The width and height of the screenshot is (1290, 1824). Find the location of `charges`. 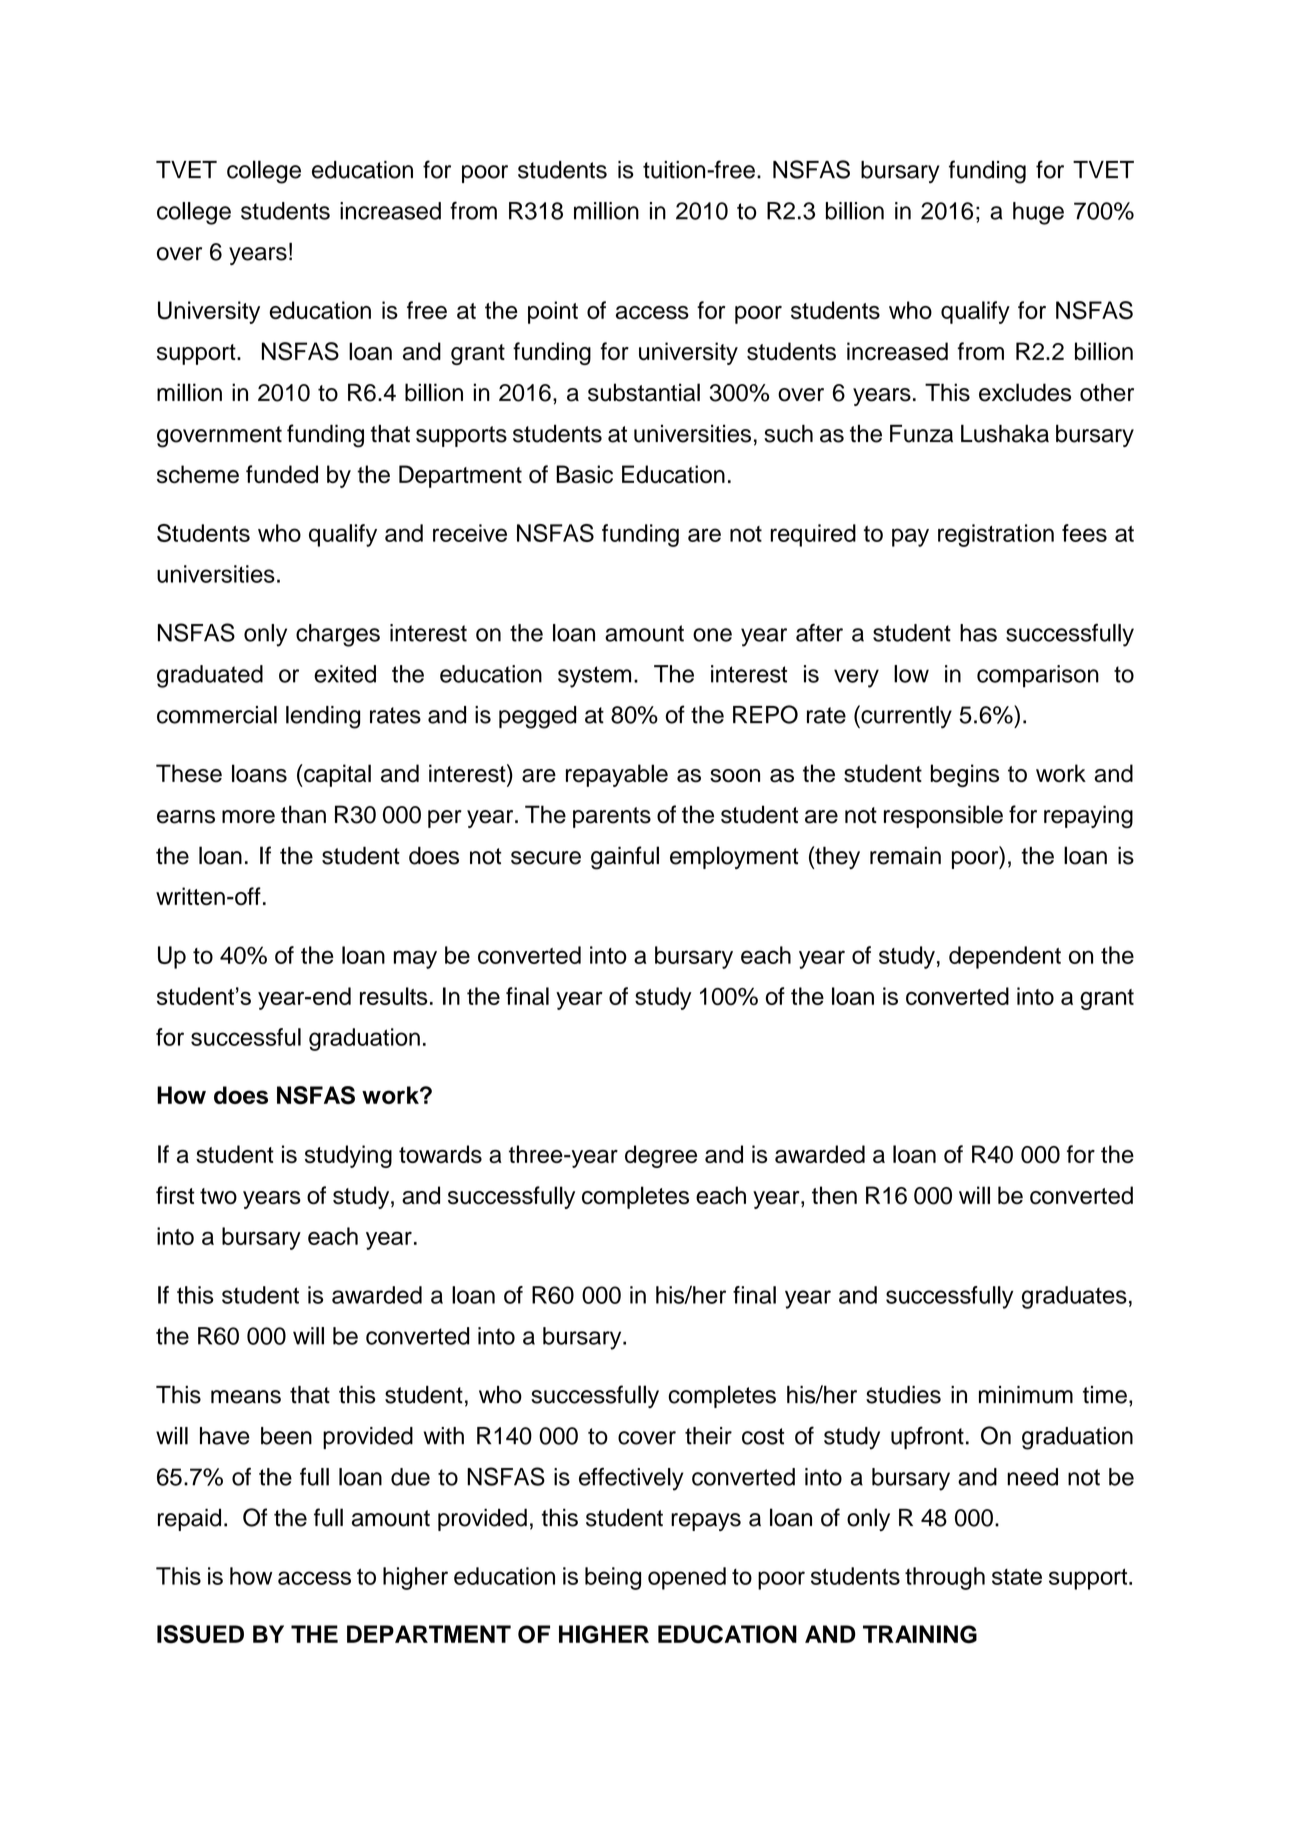

charges is located at coordinates (338, 635).
